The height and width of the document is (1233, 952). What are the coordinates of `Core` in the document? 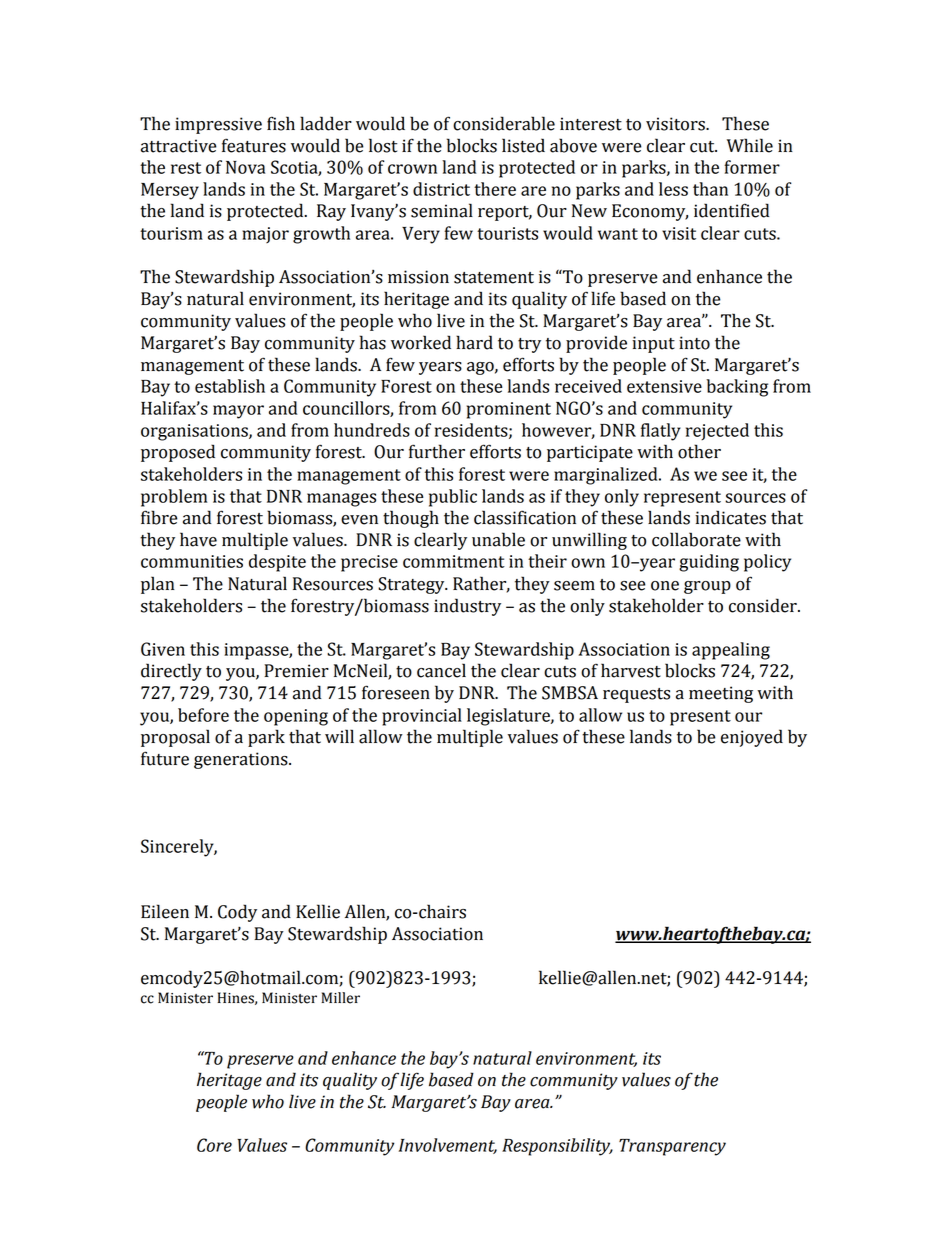 It's located at (214, 1145).
